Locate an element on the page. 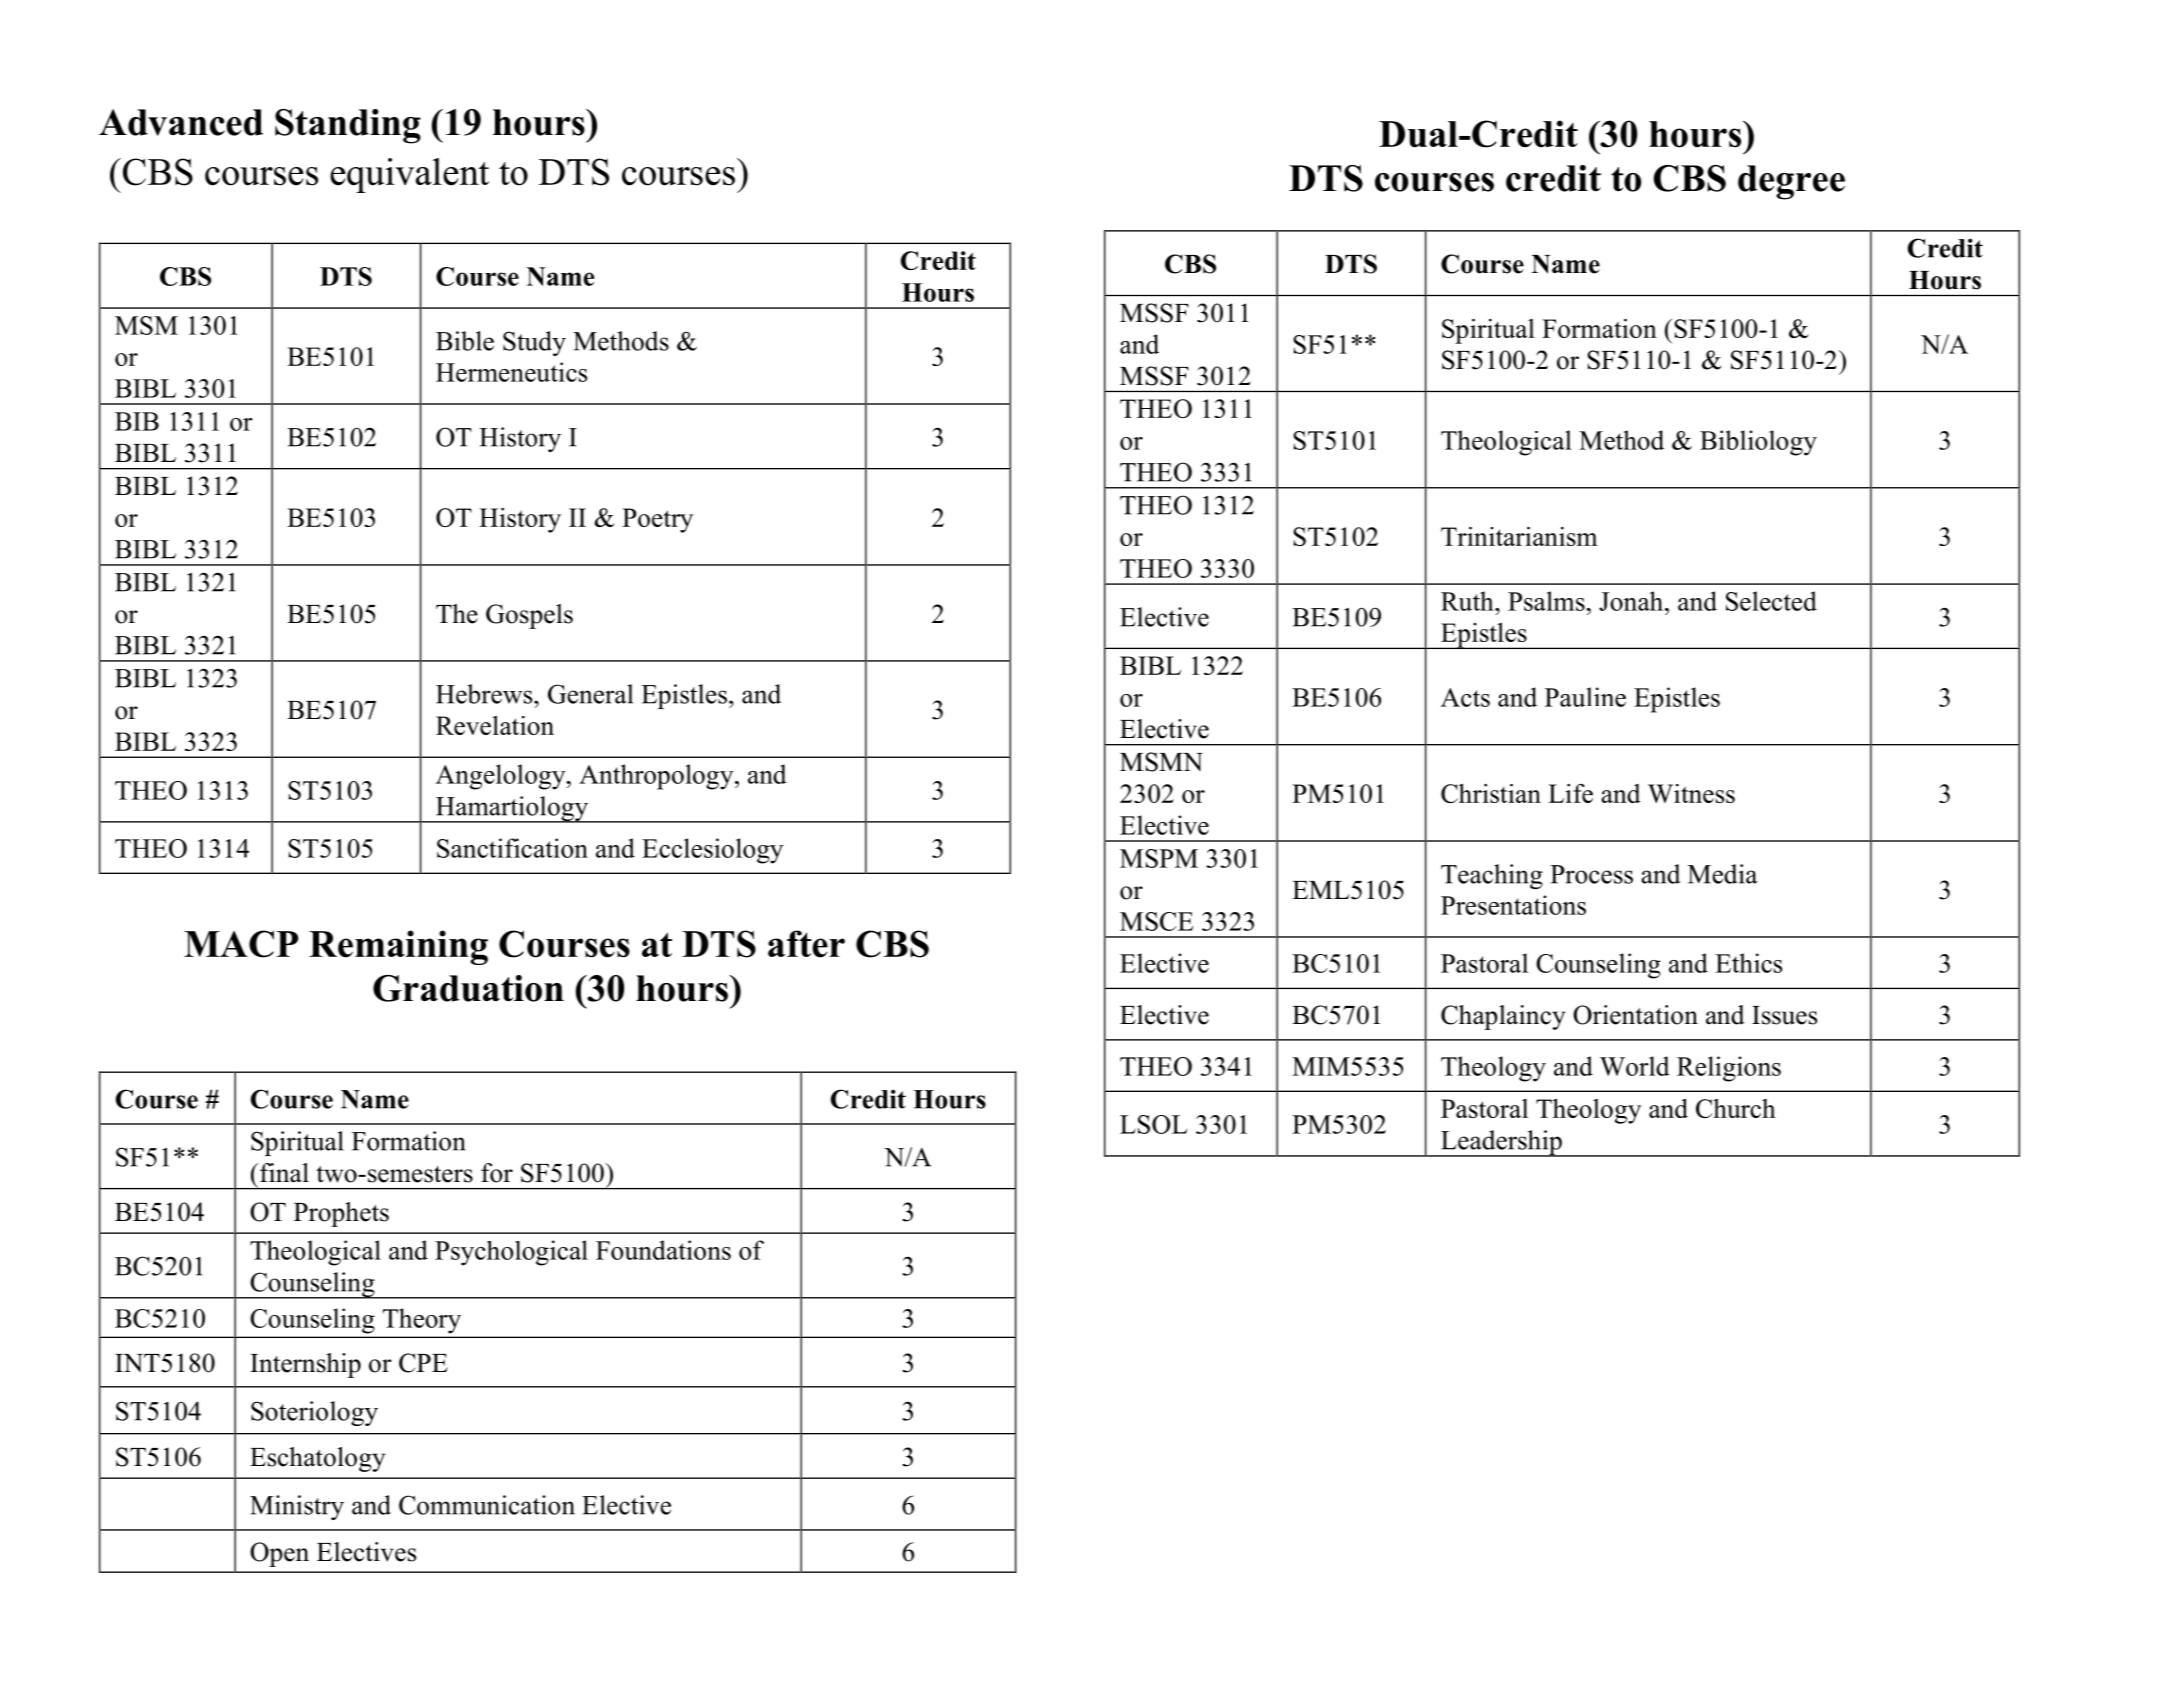 This image has width=2177, height=1682. equivalent is located at coordinates (409, 175).
